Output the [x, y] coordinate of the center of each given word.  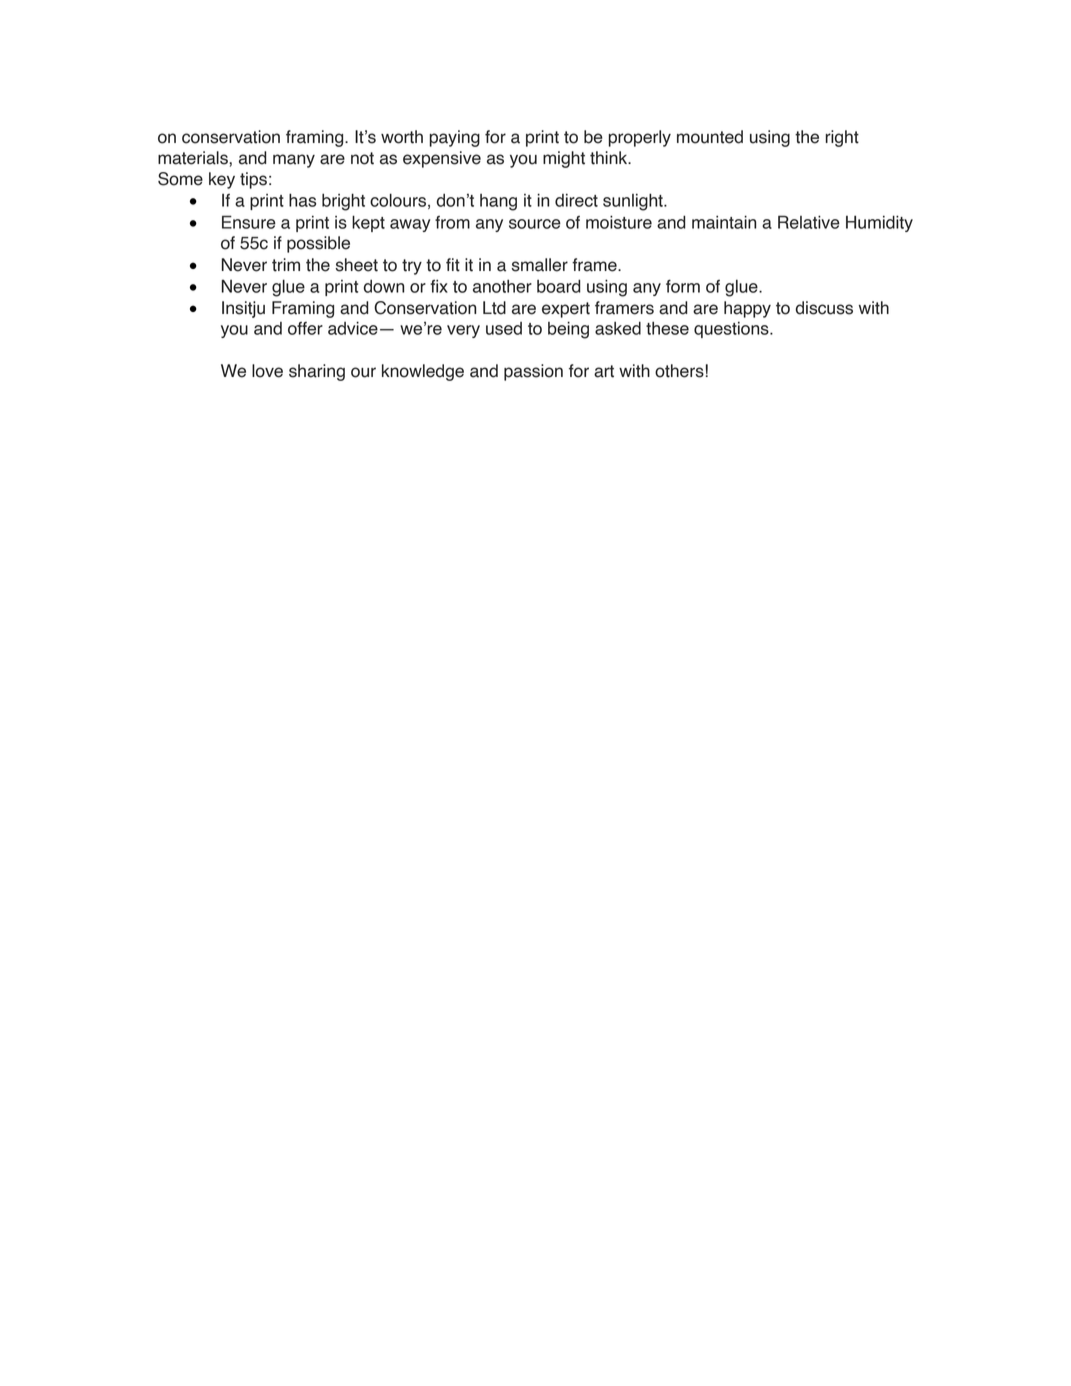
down [384, 286]
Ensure [249, 222]
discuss [824, 308]
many [294, 161]
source [535, 224]
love [267, 371]
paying [455, 138]
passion [533, 372]
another [502, 286]
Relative [809, 222]
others [679, 371]
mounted [710, 137]
